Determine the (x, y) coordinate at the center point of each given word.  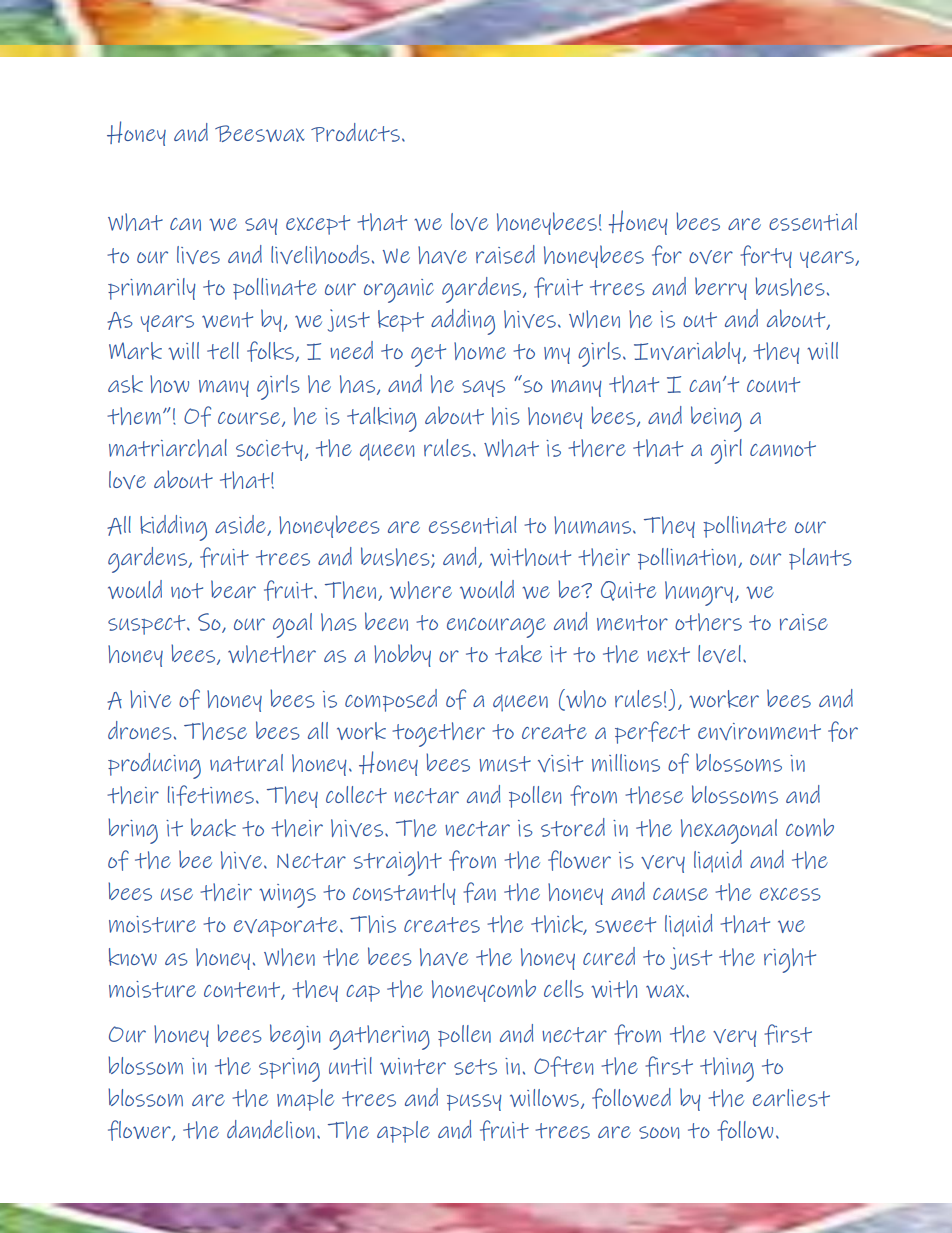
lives (198, 255)
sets (475, 1067)
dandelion (270, 1129)
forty (766, 256)
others (708, 622)
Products (355, 132)
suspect (148, 625)
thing (727, 1069)
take (518, 654)
